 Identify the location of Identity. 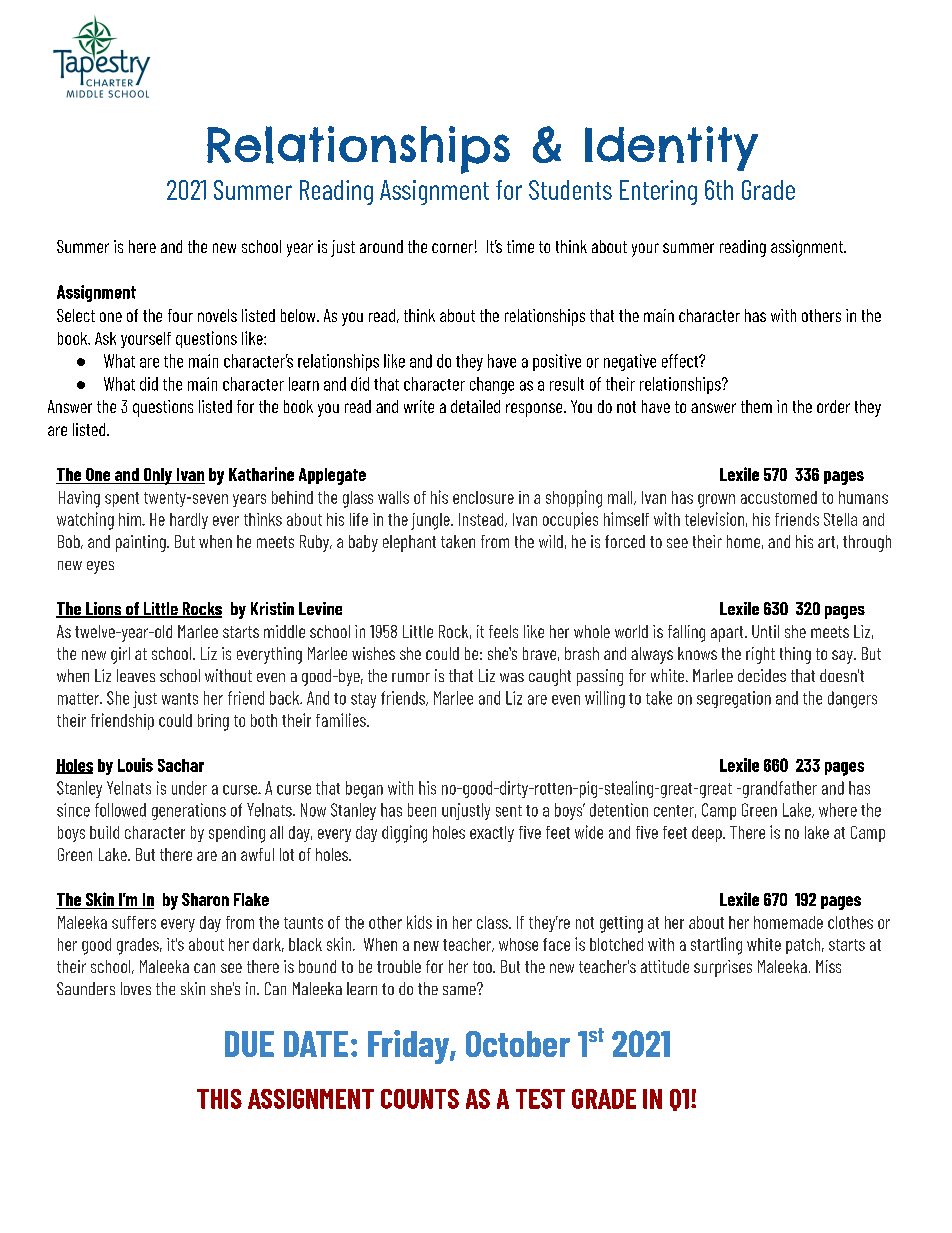
(671, 148).
